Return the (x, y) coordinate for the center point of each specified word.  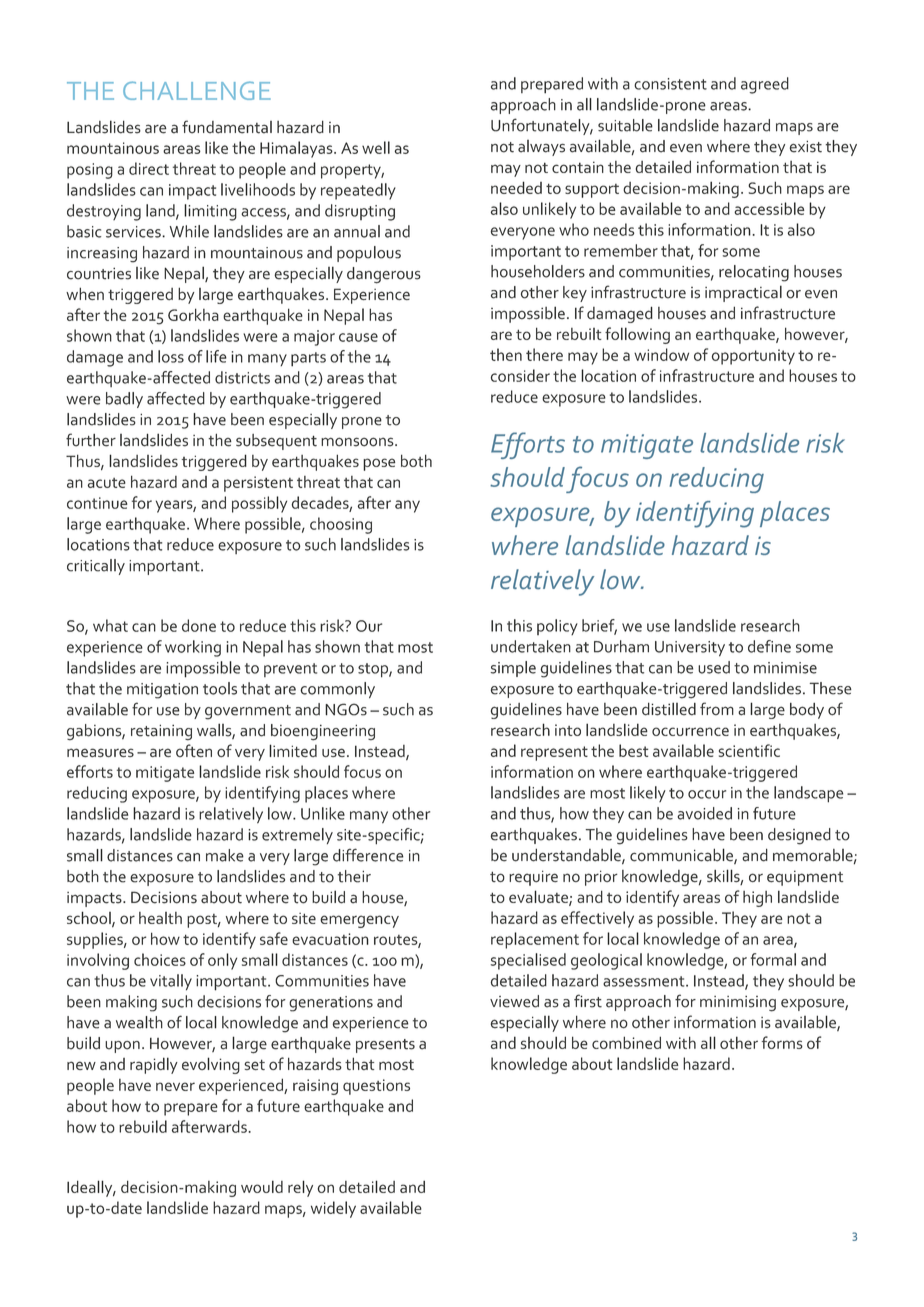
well (376, 147)
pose (379, 464)
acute (107, 483)
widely (333, 1209)
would (262, 1186)
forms (782, 1042)
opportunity (753, 357)
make (225, 855)
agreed (765, 85)
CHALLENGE (197, 90)
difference (368, 855)
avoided (704, 813)
